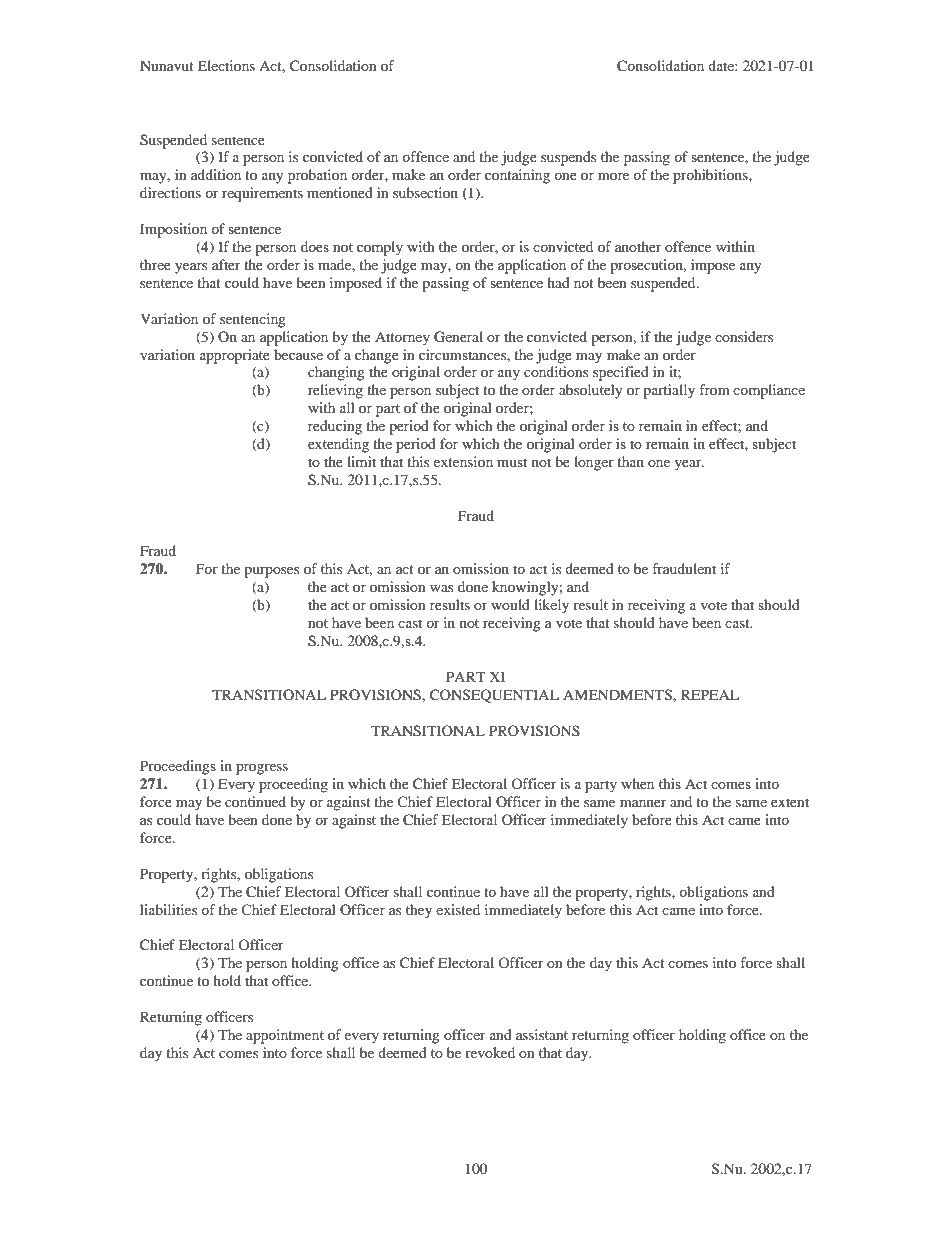  What do you see at coordinates (262, 769) in the screenshot?
I see `progress` at bounding box center [262, 769].
